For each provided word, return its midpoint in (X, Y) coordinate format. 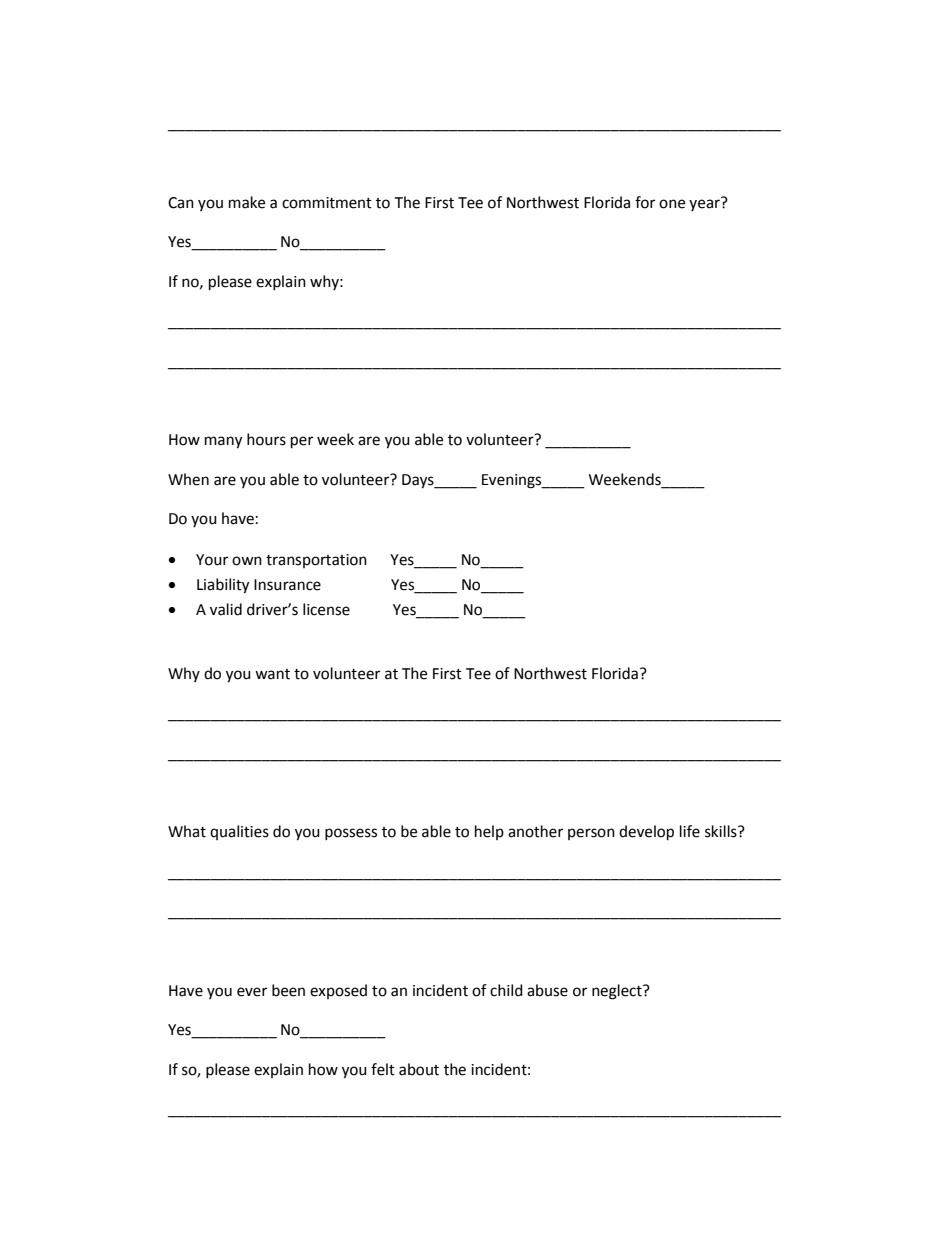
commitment (327, 203)
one (672, 204)
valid (226, 609)
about (419, 1069)
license (326, 609)
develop (646, 833)
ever (252, 992)
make (247, 202)
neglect (618, 992)
